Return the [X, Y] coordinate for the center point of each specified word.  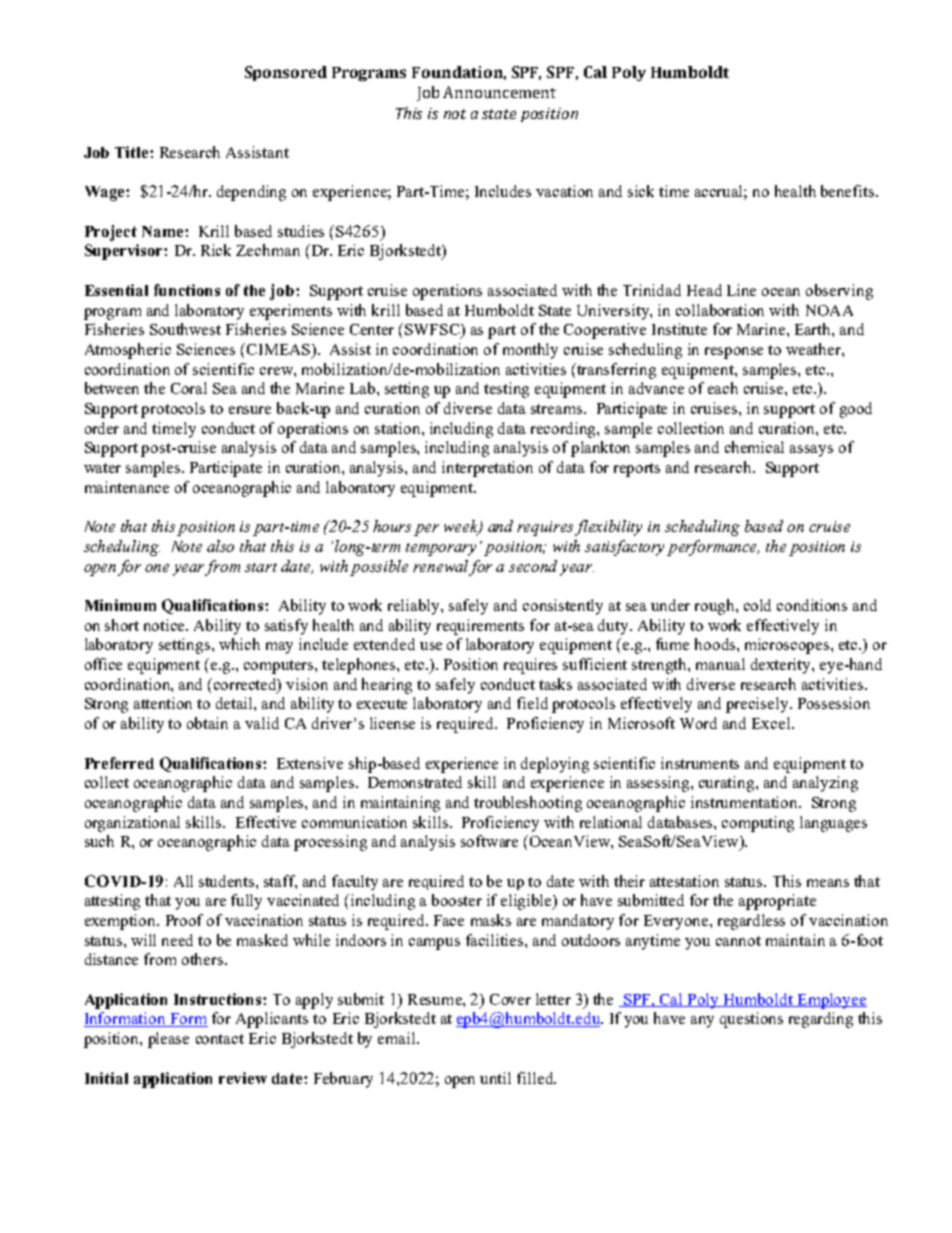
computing [758, 824]
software [489, 841]
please [168, 1040]
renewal [440, 566]
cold [757, 605]
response [734, 353]
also [220, 546]
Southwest [185, 329]
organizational [132, 824]
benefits [849, 191]
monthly [530, 351]
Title [133, 152]
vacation [564, 191]
